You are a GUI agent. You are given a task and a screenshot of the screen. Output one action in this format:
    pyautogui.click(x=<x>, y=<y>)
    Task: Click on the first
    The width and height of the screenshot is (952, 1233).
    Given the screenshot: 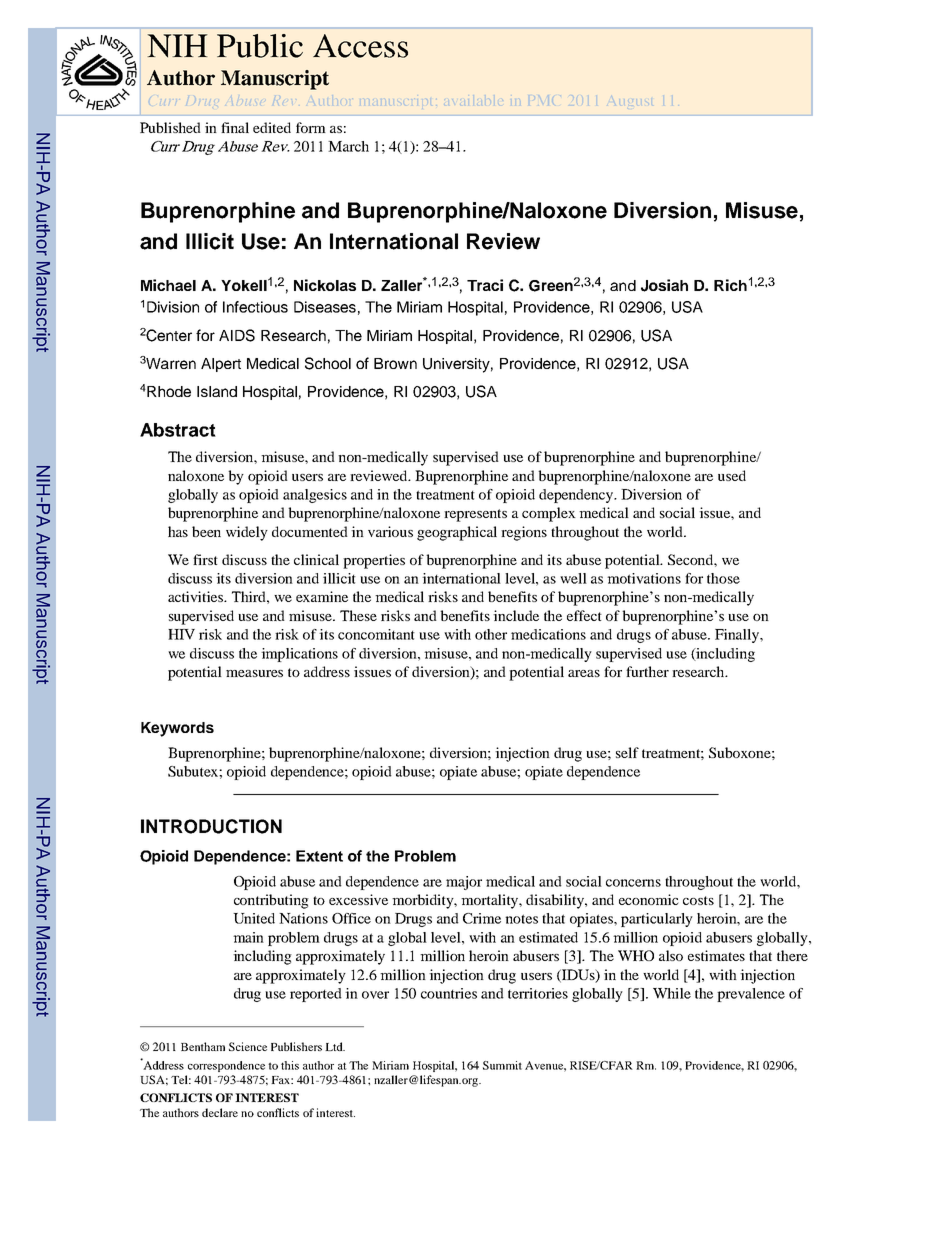 What is the action you would take?
    pyautogui.click(x=205, y=559)
